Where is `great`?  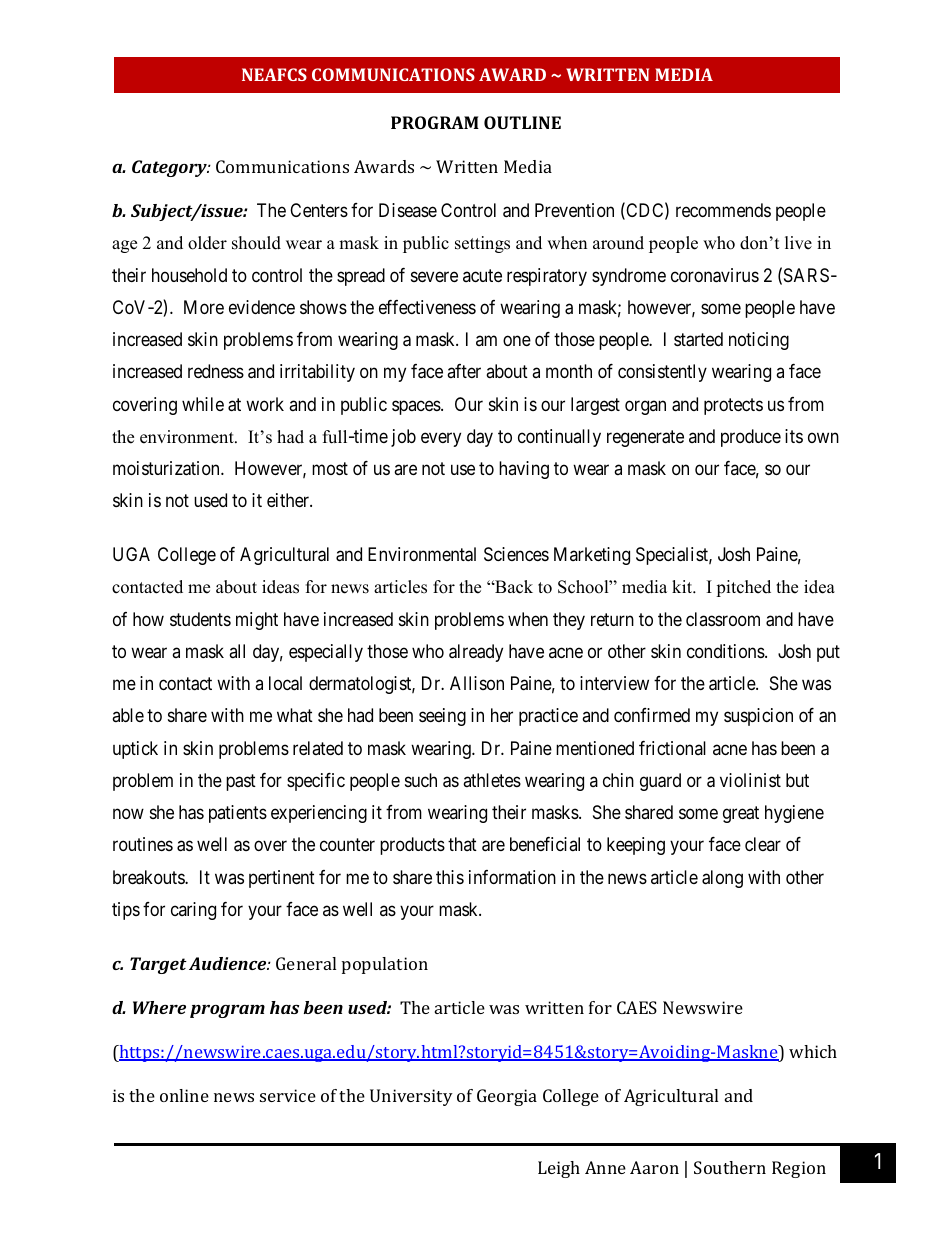
great is located at coordinates (741, 814).
